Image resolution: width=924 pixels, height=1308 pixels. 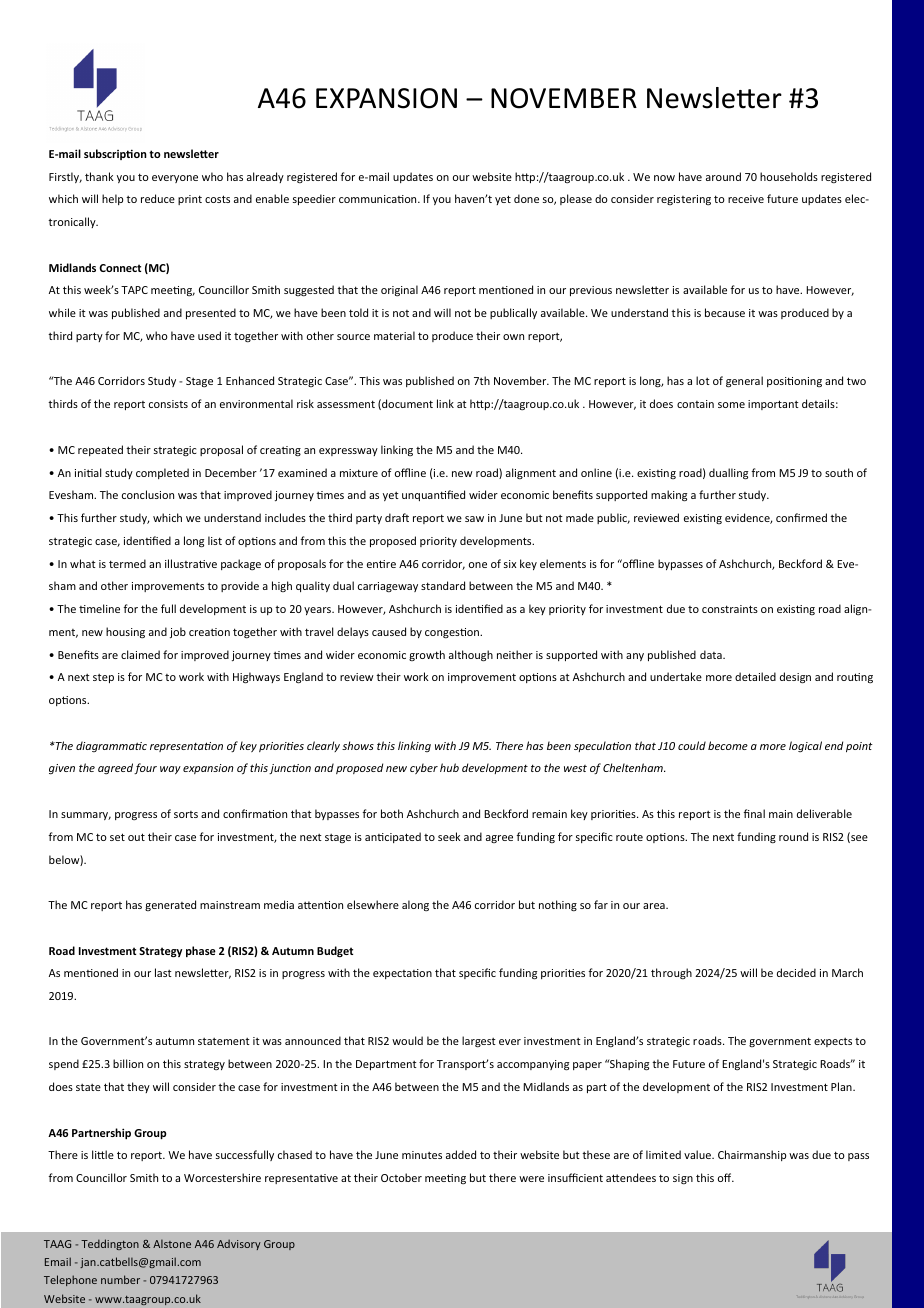 I want to click on October, so click(x=401, y=1177).
